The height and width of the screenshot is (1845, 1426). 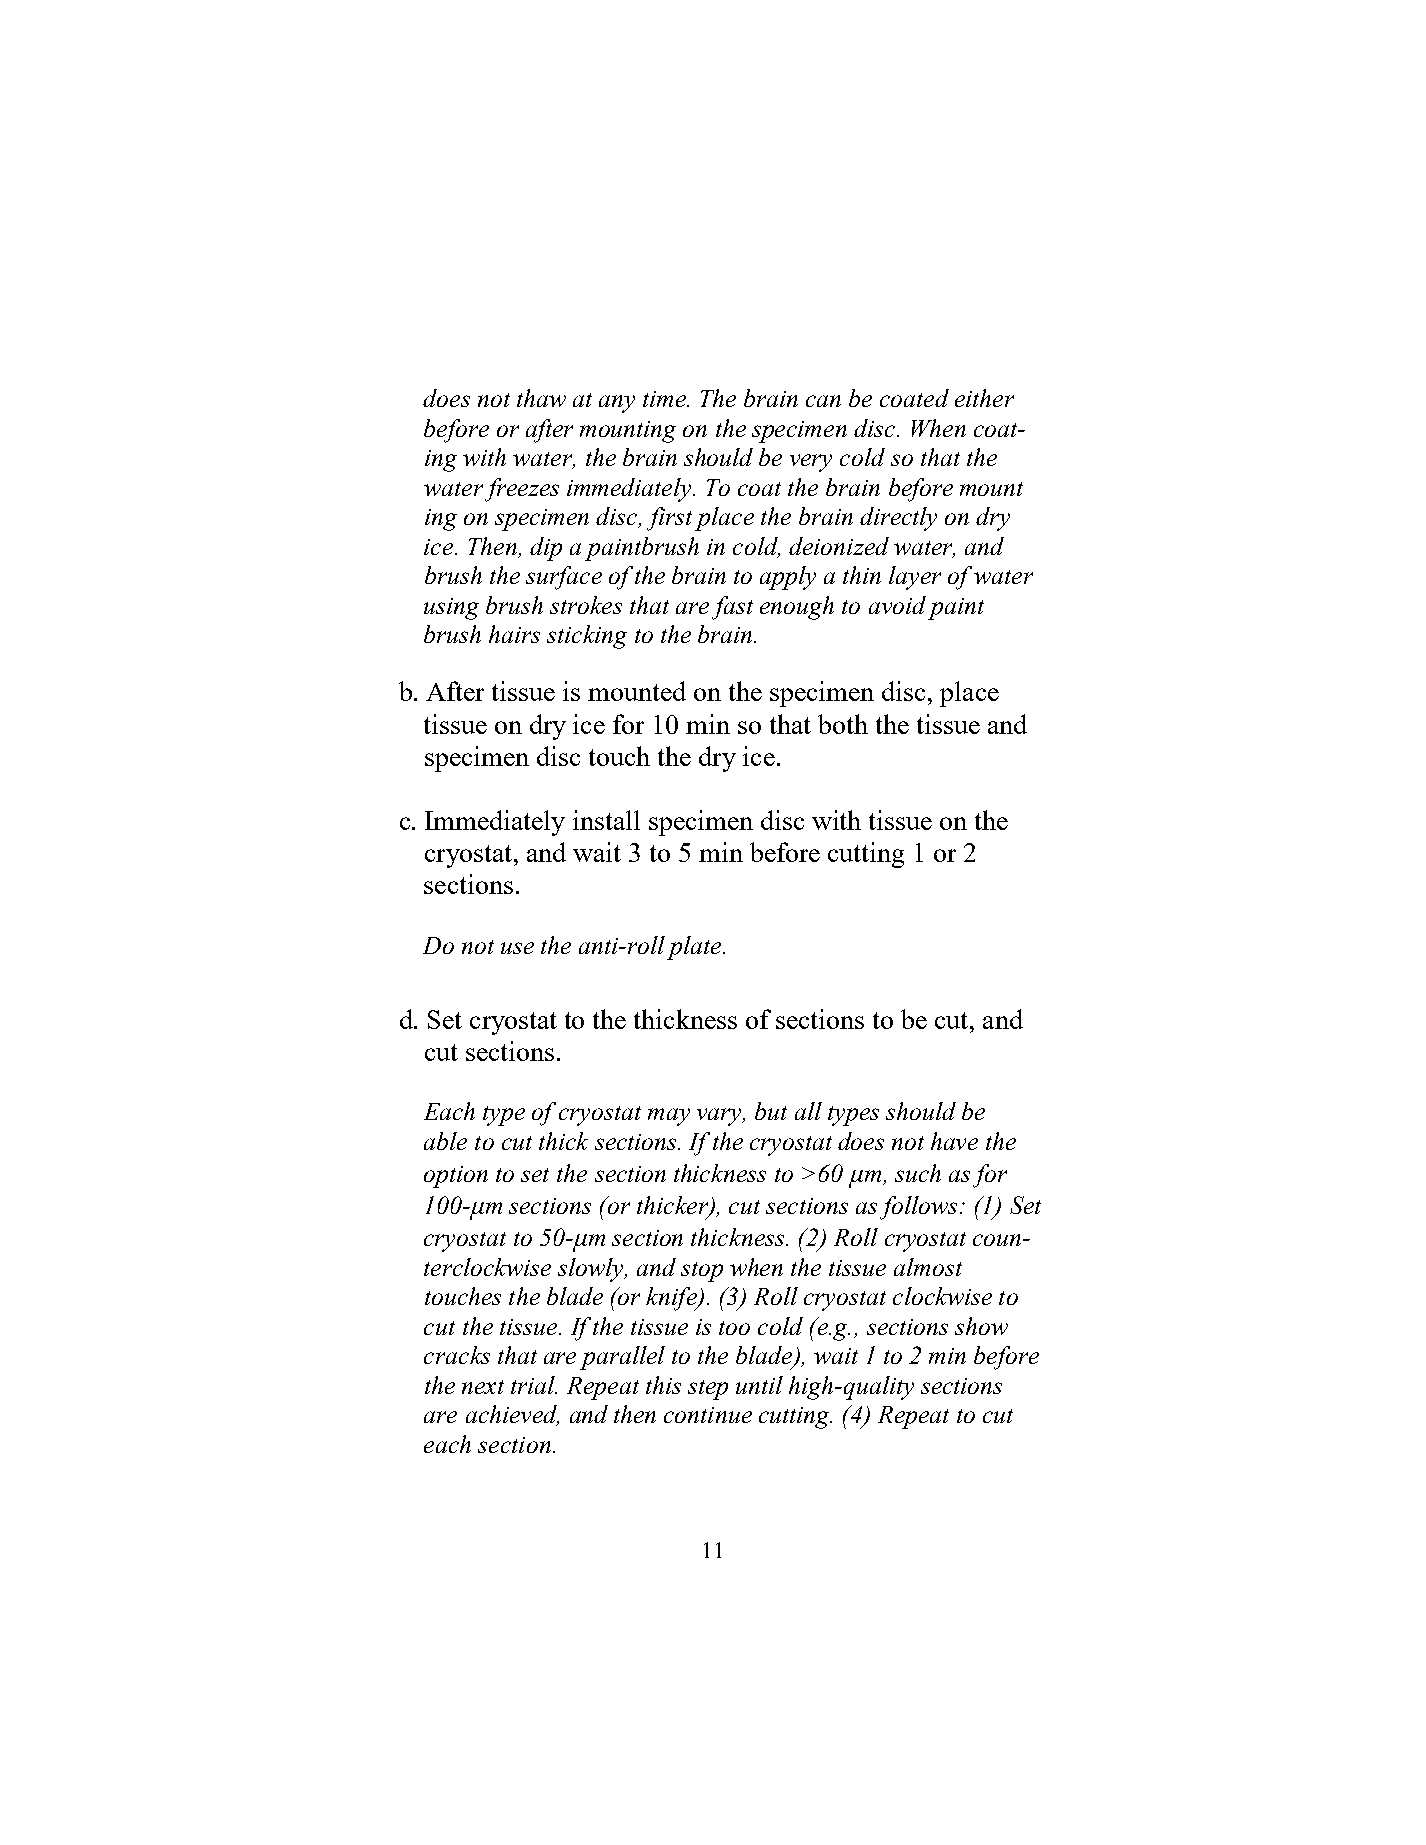 I want to click on thaw, so click(x=541, y=398).
